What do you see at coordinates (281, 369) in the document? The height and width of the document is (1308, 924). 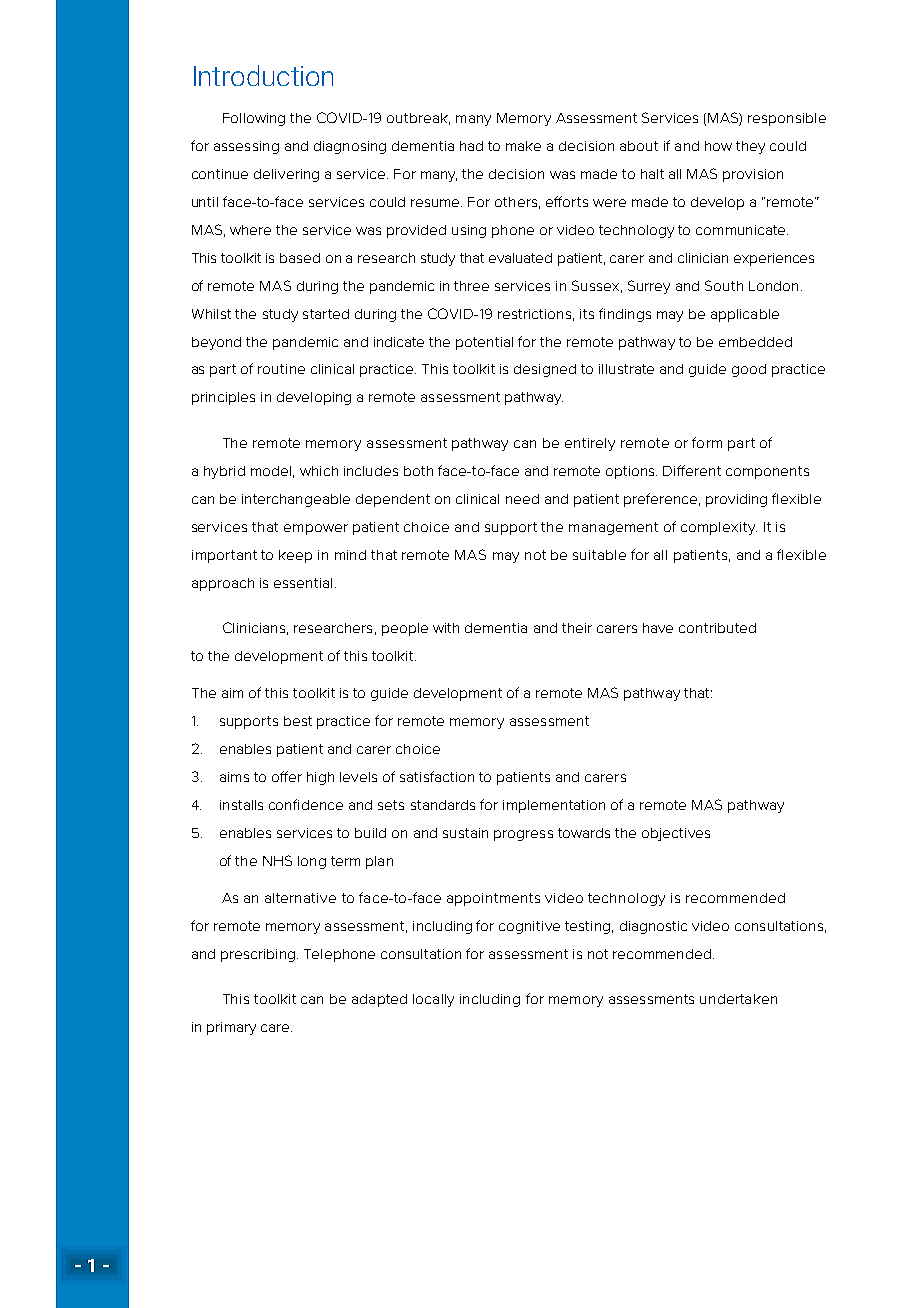 I see `routine` at bounding box center [281, 369].
